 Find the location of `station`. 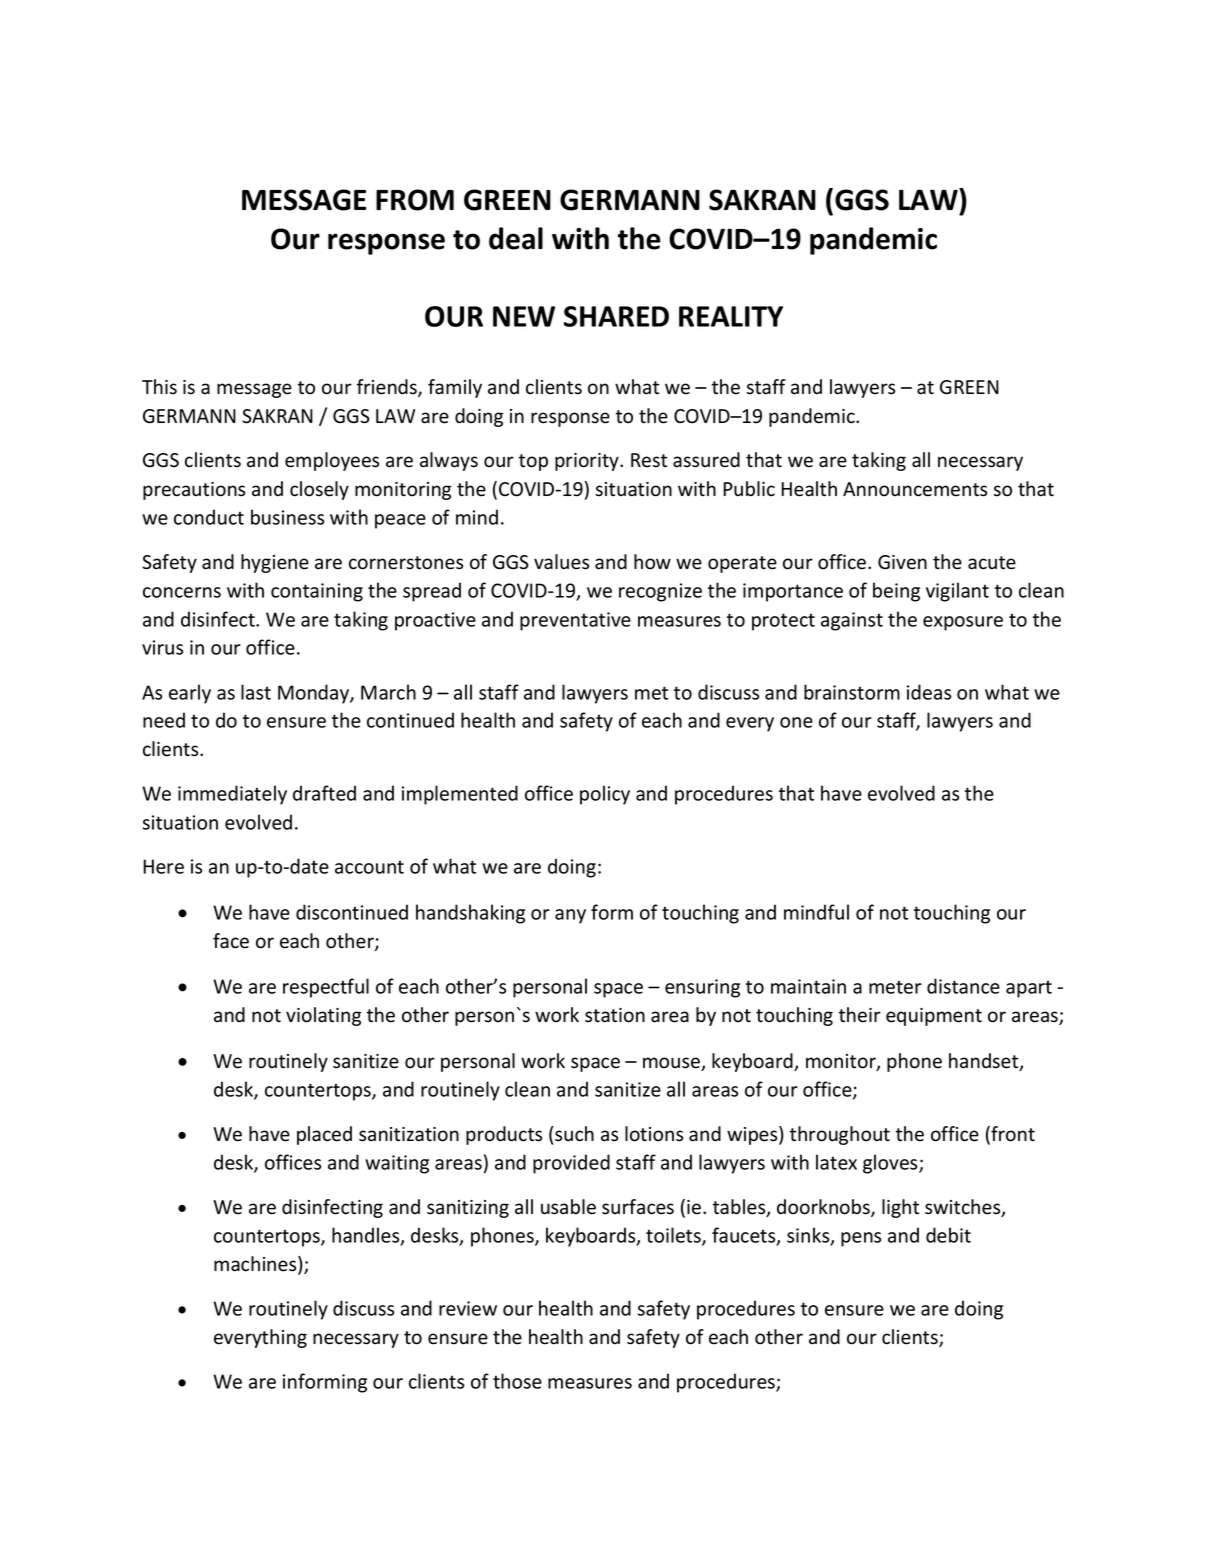

station is located at coordinates (615, 1015).
